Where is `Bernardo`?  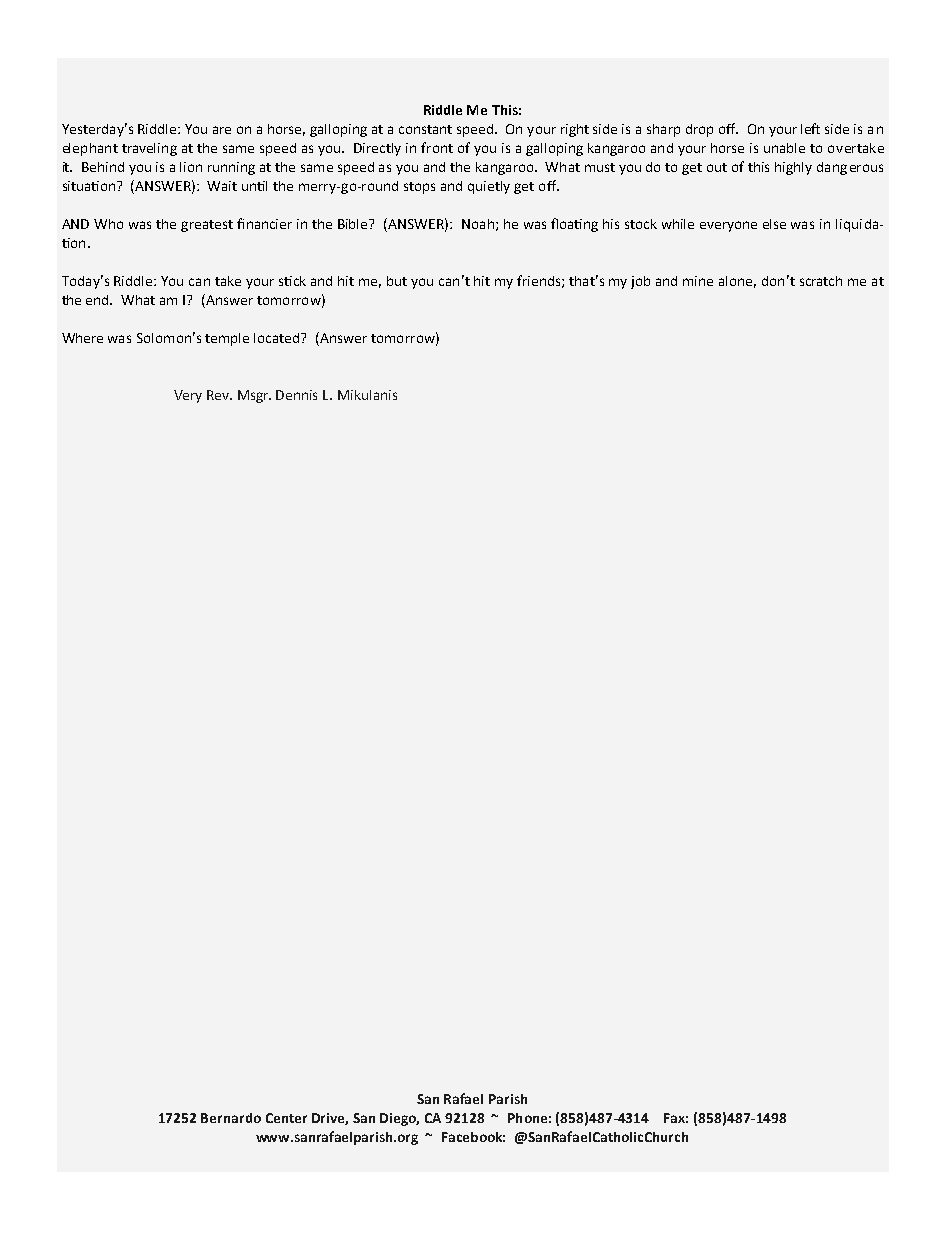 Bernardo is located at coordinates (231, 1118).
